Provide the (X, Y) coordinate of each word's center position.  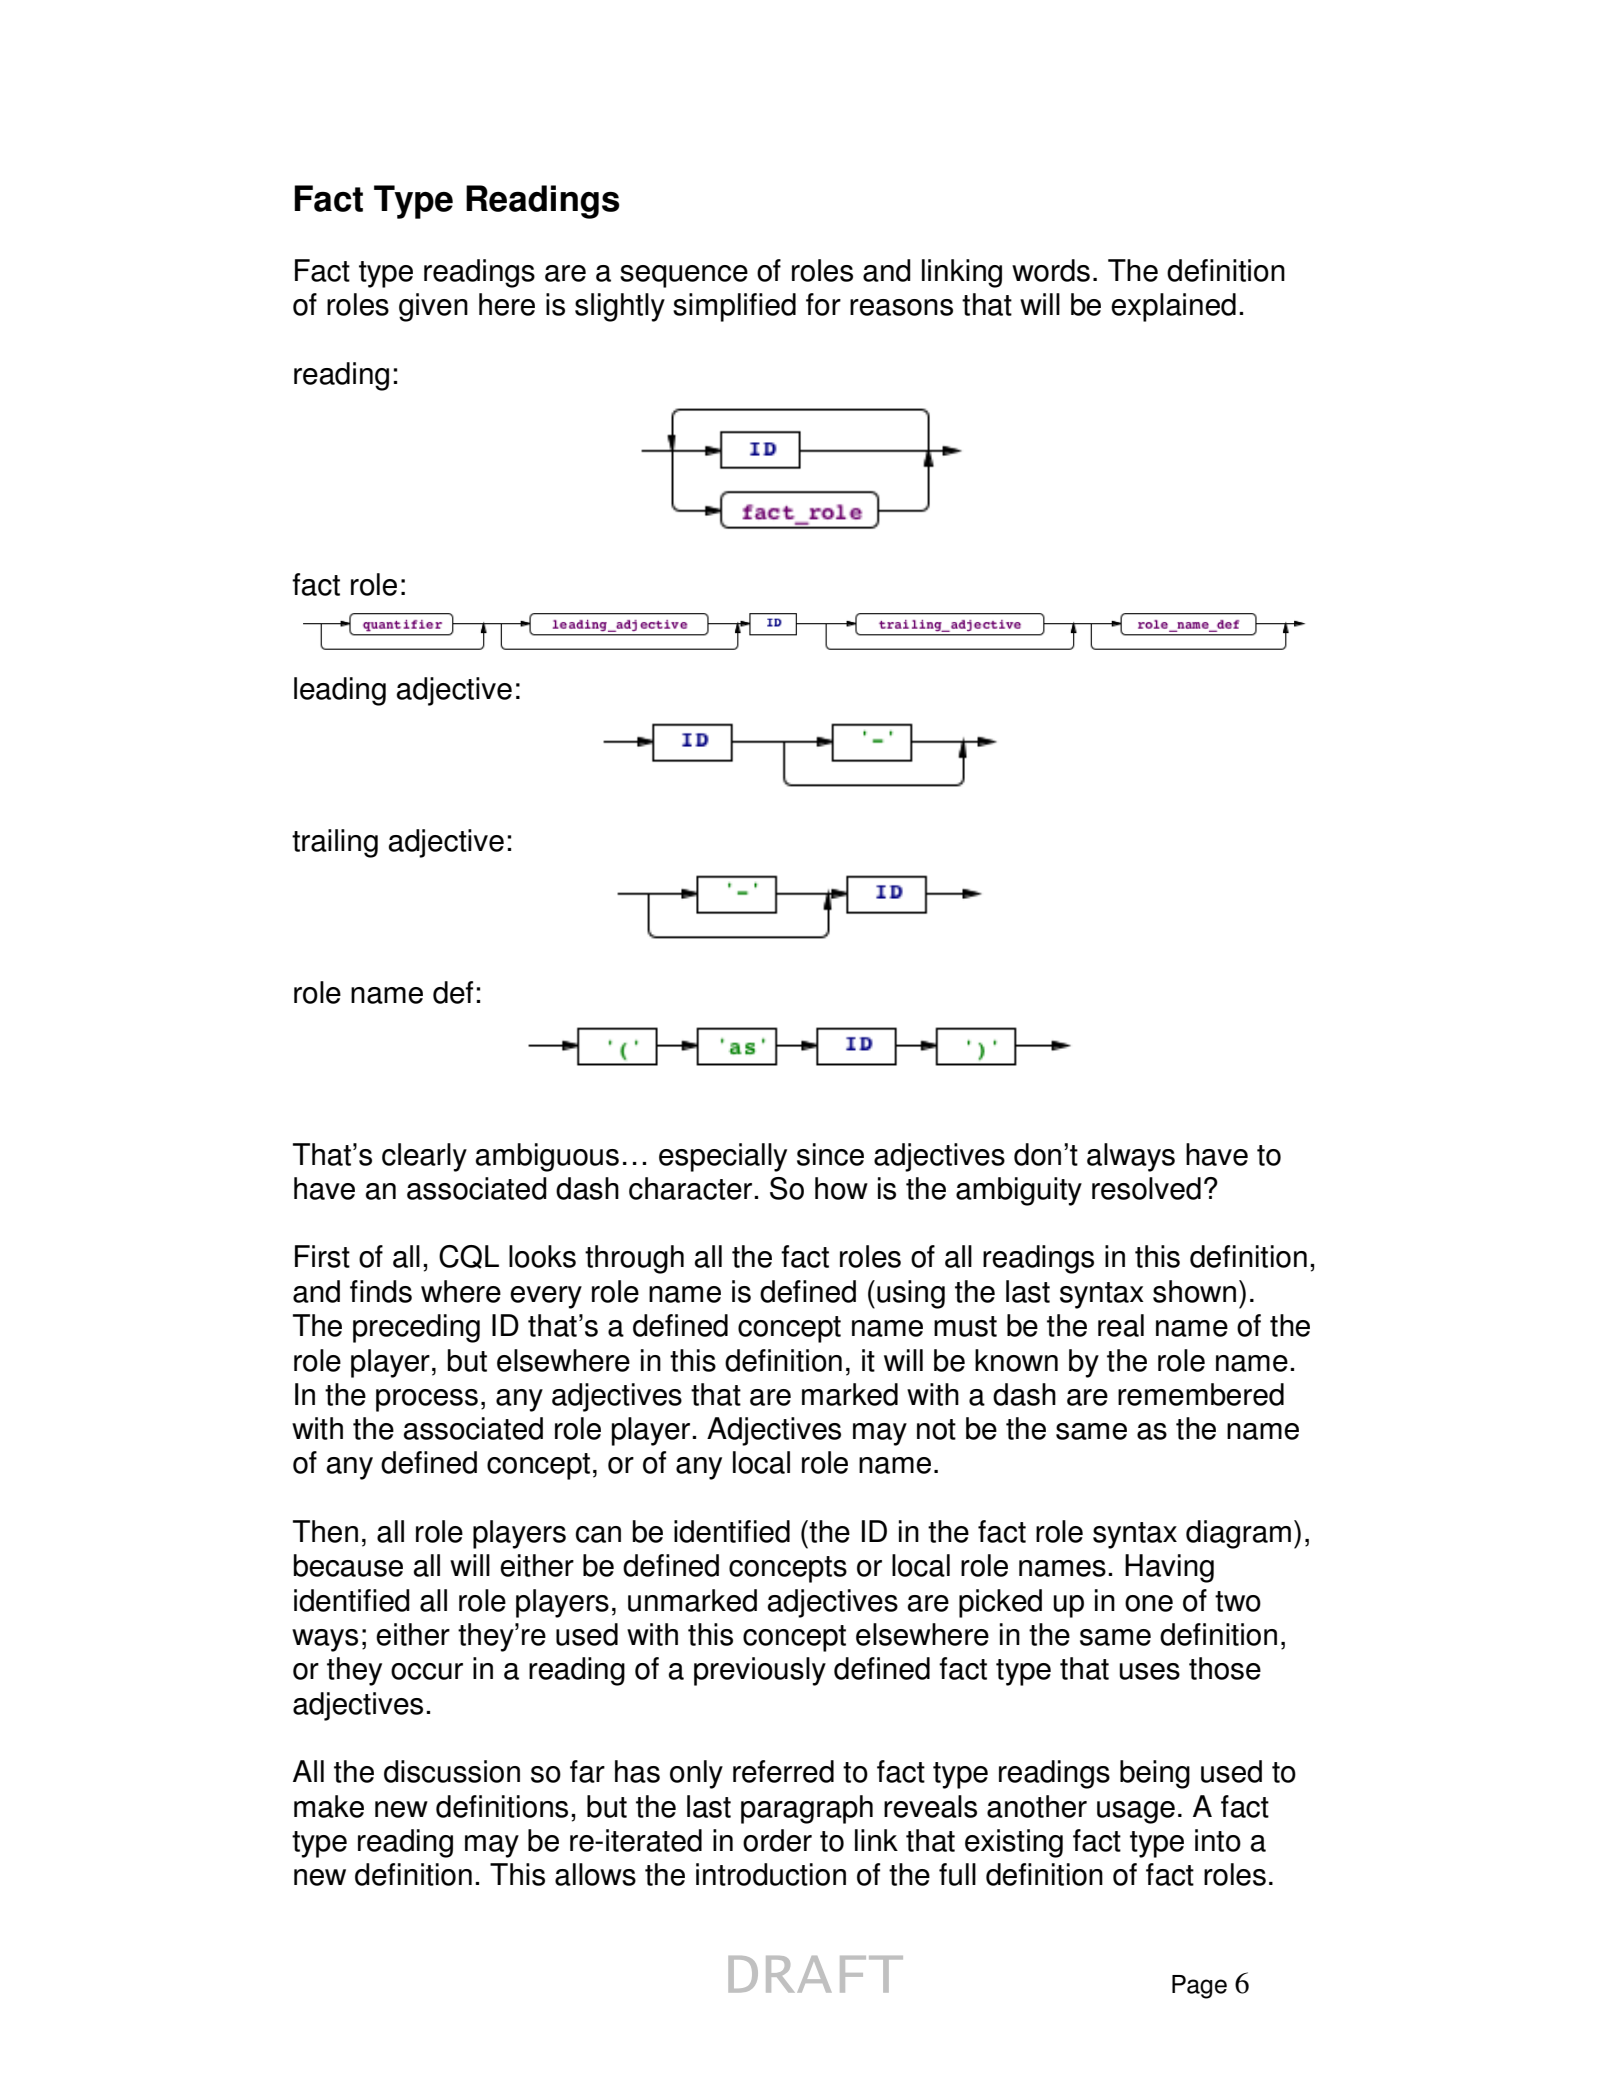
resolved (1146, 1188)
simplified (734, 307)
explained (1173, 307)
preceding (416, 1328)
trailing (335, 843)
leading (340, 691)
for (823, 304)
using (911, 1294)
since (830, 1154)
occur (427, 1671)
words (1051, 270)
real (1121, 1325)
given (433, 307)
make (329, 1806)
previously (760, 1671)
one (1149, 1603)
